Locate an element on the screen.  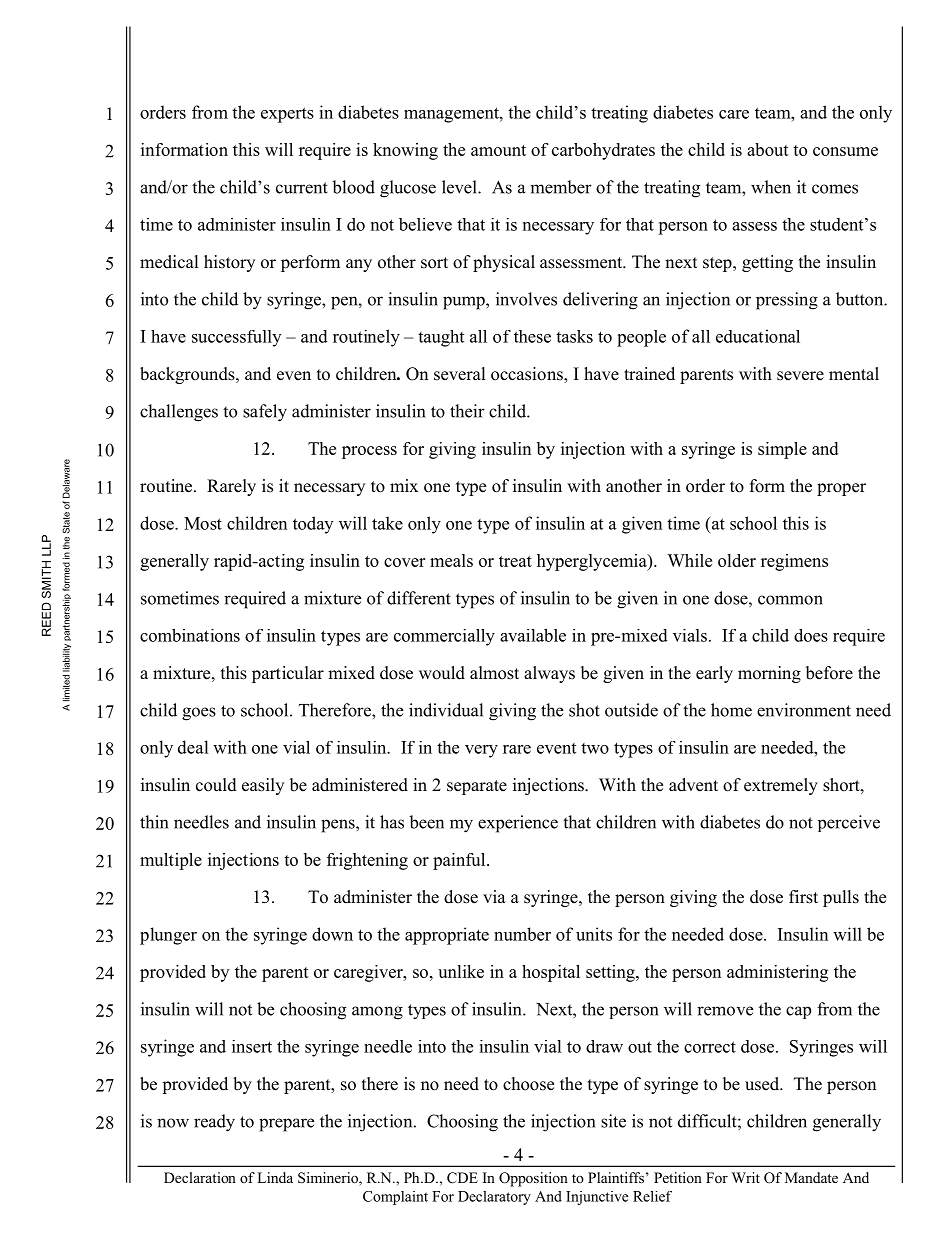
combinations is located at coordinates (190, 635).
